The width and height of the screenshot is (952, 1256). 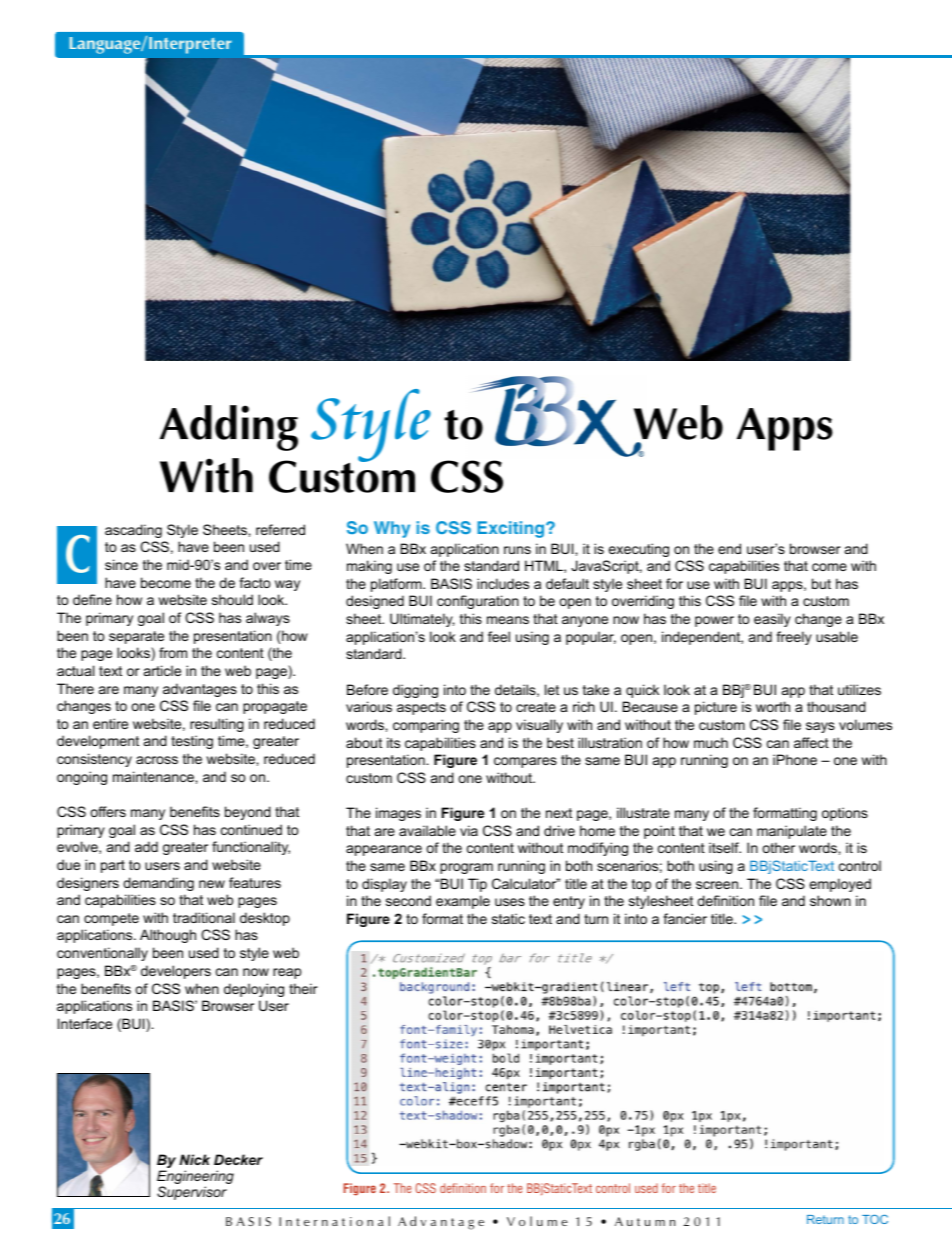 I want to click on executing, so click(x=639, y=550).
